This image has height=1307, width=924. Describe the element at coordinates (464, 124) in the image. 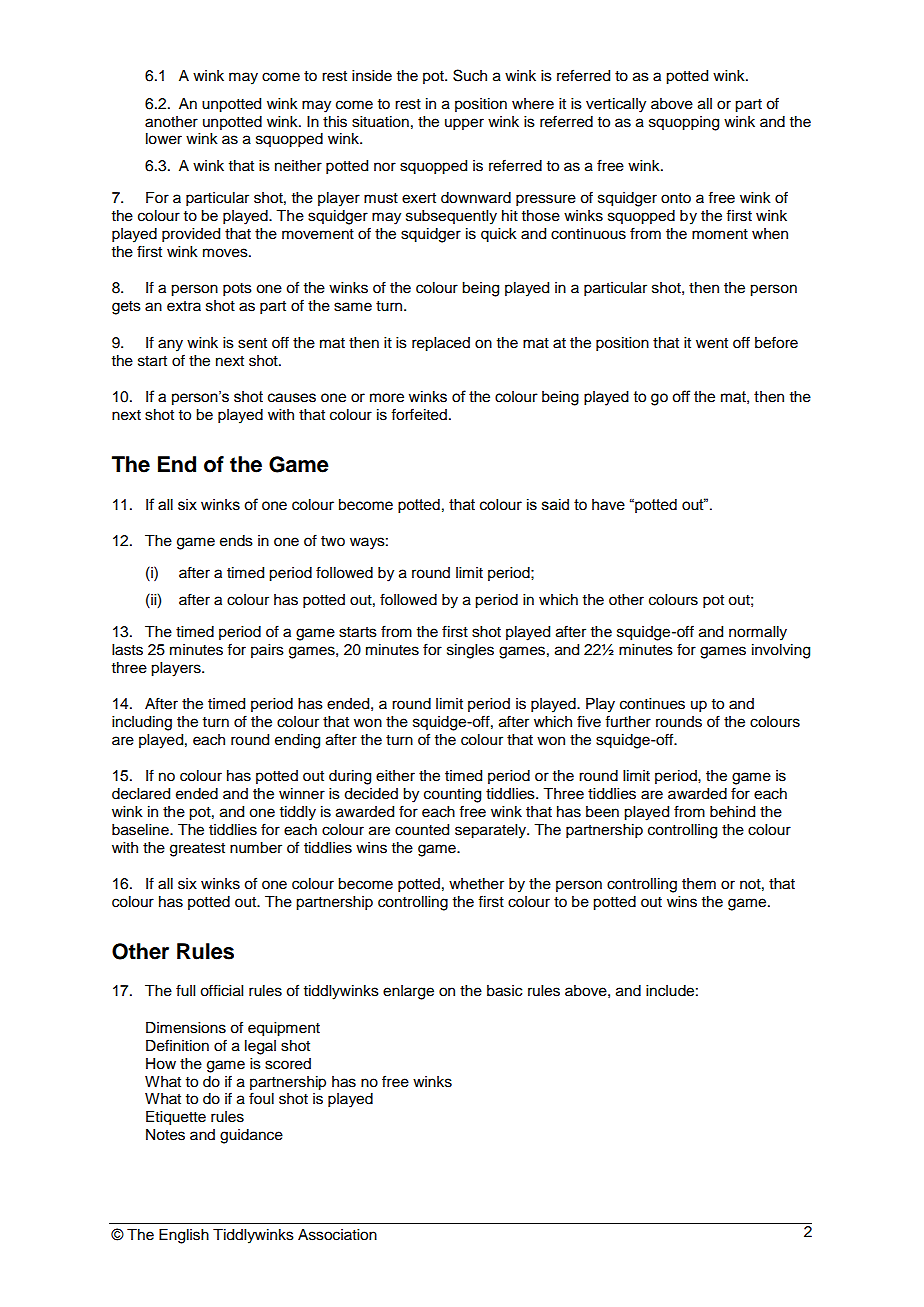

I see `upper` at that location.
